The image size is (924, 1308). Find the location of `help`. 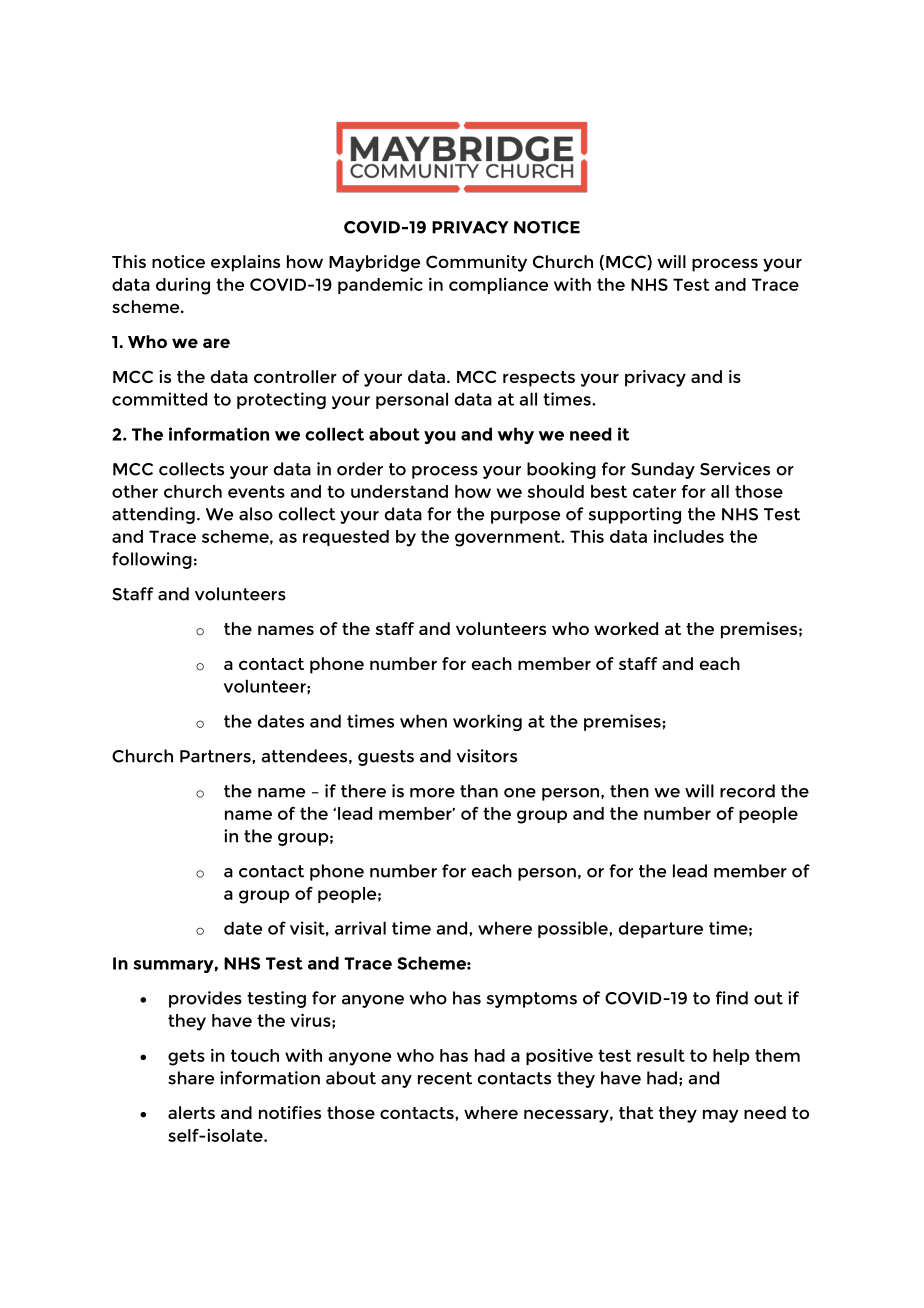

help is located at coordinates (731, 1057).
